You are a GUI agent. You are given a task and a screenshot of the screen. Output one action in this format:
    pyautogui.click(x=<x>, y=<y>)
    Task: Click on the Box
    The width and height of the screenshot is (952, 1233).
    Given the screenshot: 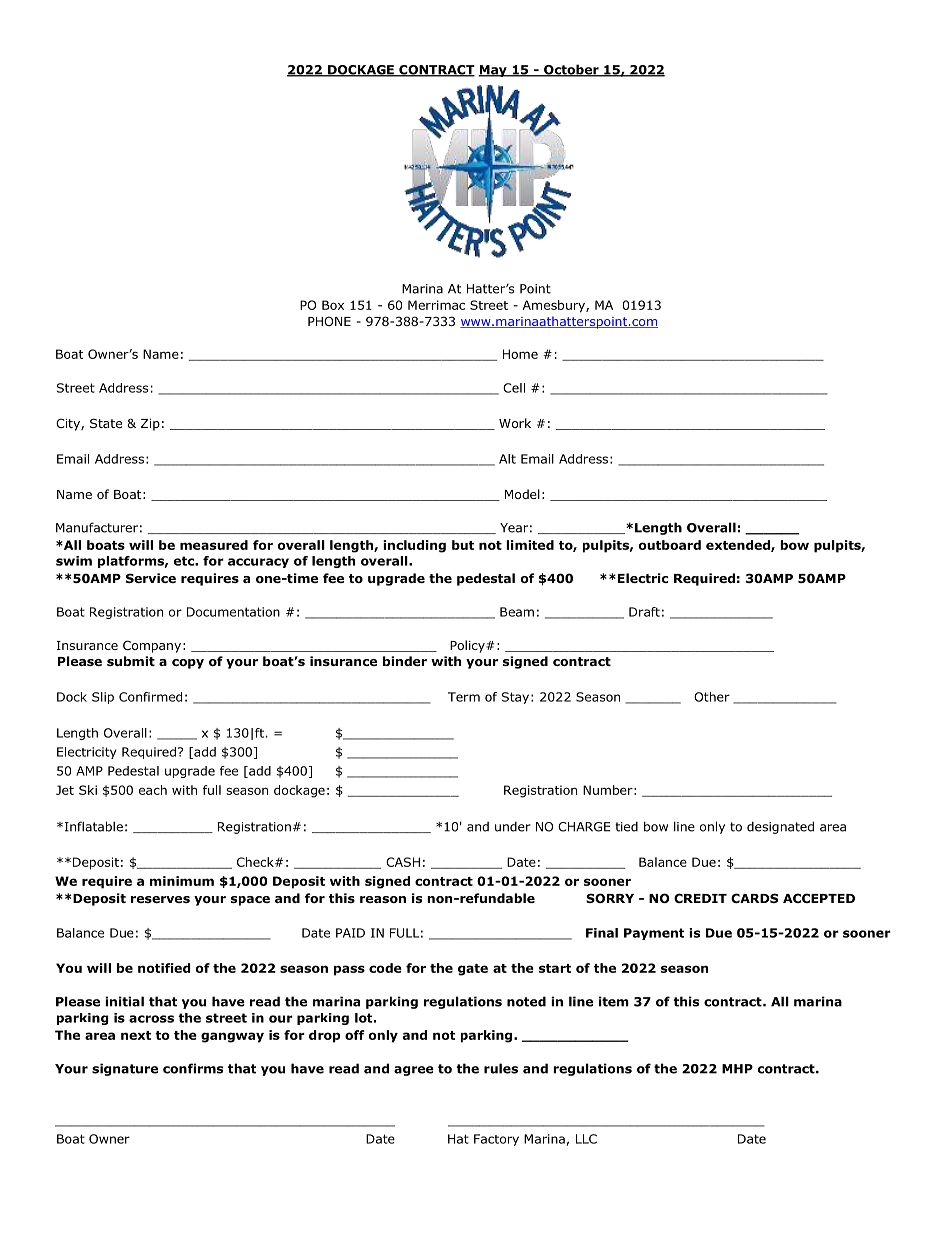 What is the action you would take?
    pyautogui.click(x=333, y=305)
